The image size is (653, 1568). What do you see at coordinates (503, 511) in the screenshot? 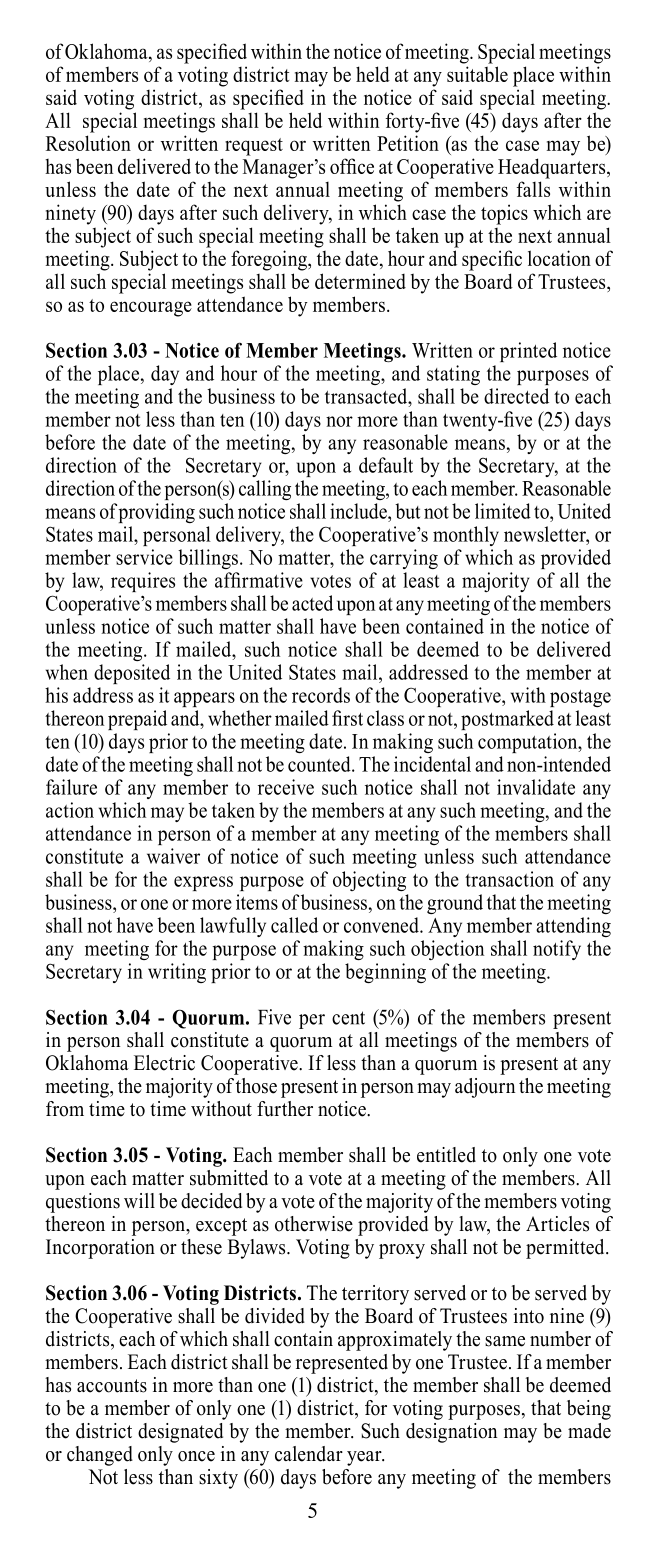
I see `limited` at bounding box center [503, 511].
